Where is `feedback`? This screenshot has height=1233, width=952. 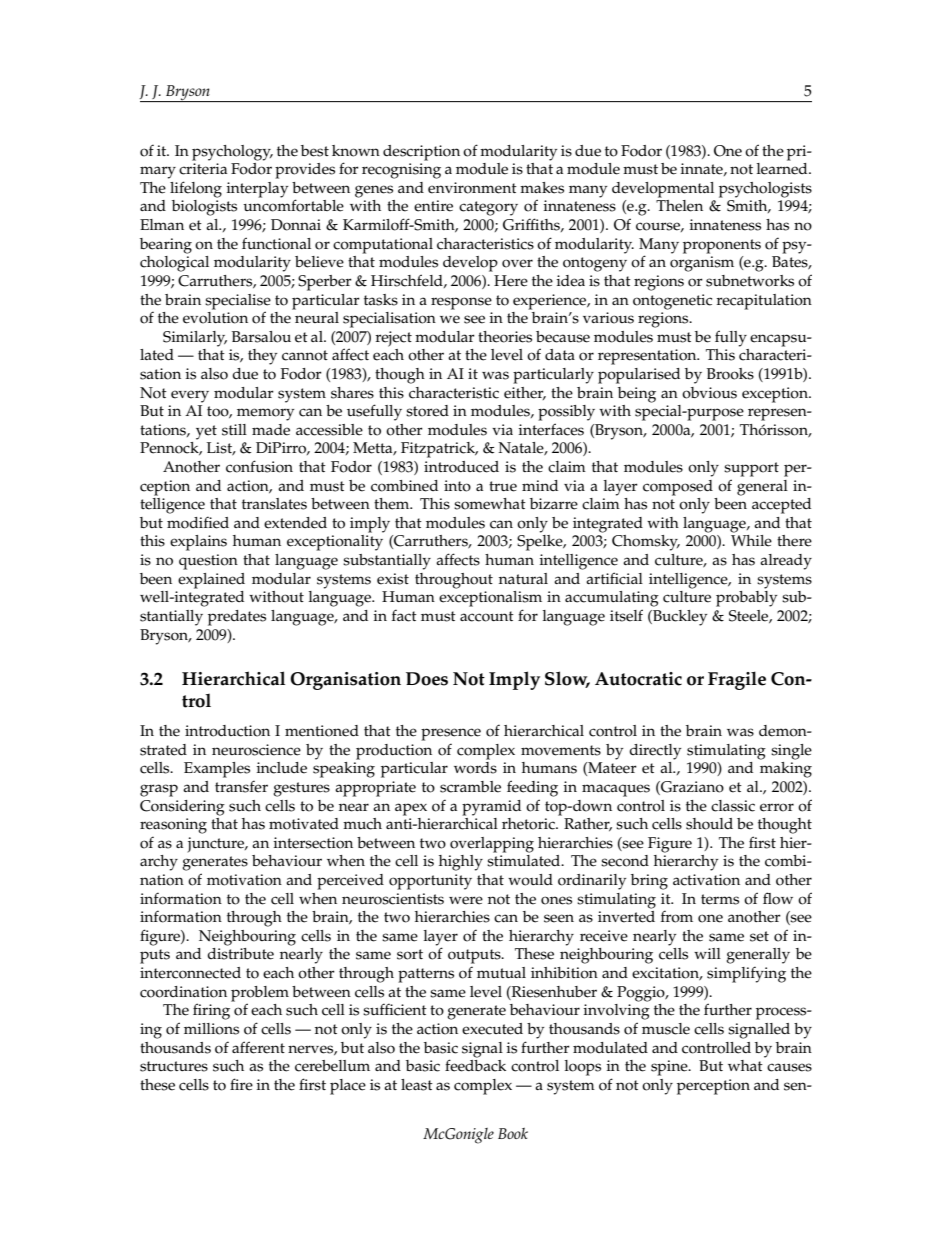
feedback is located at coordinates (475, 1064).
